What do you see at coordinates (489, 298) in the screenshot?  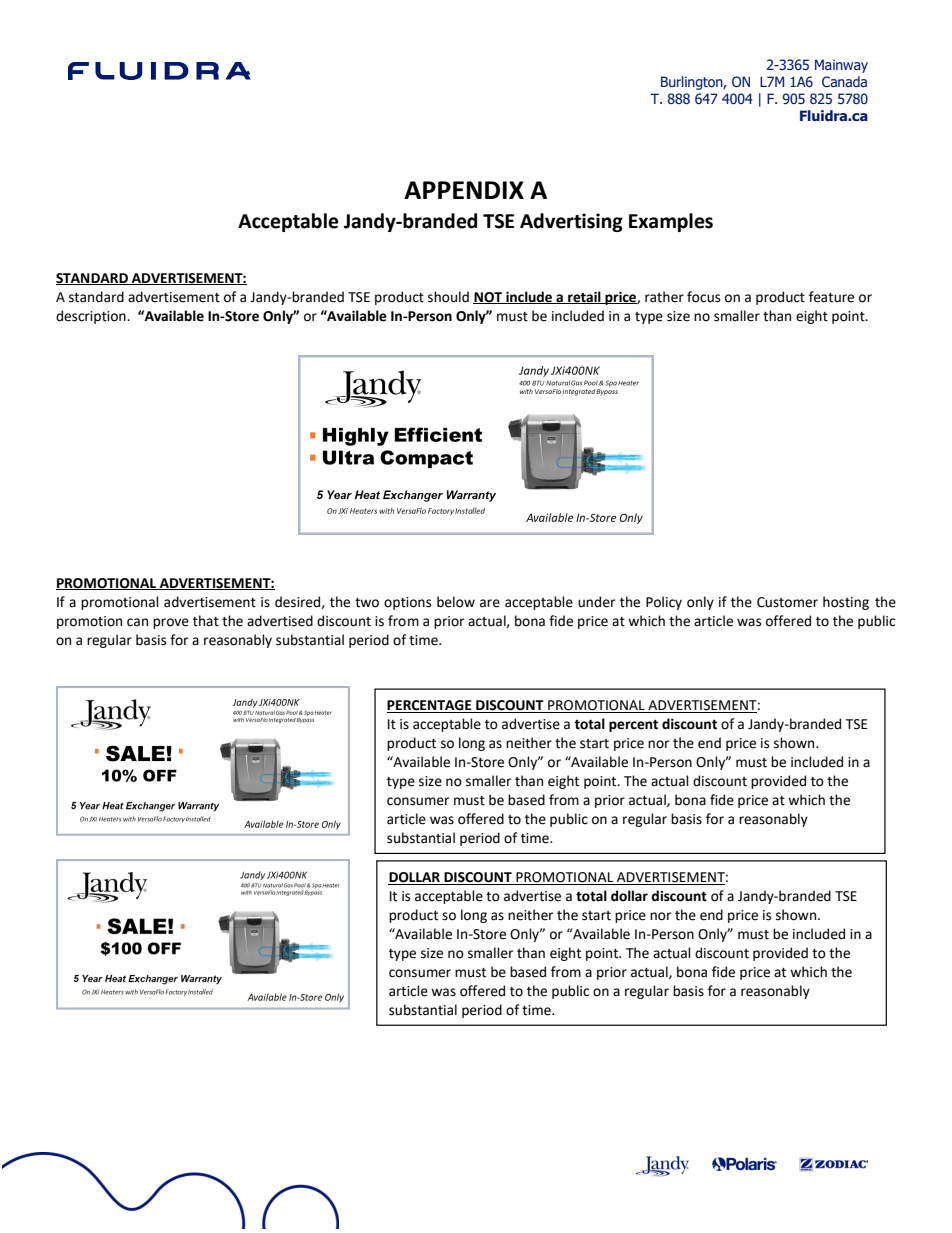 I see `NOT` at bounding box center [489, 298].
